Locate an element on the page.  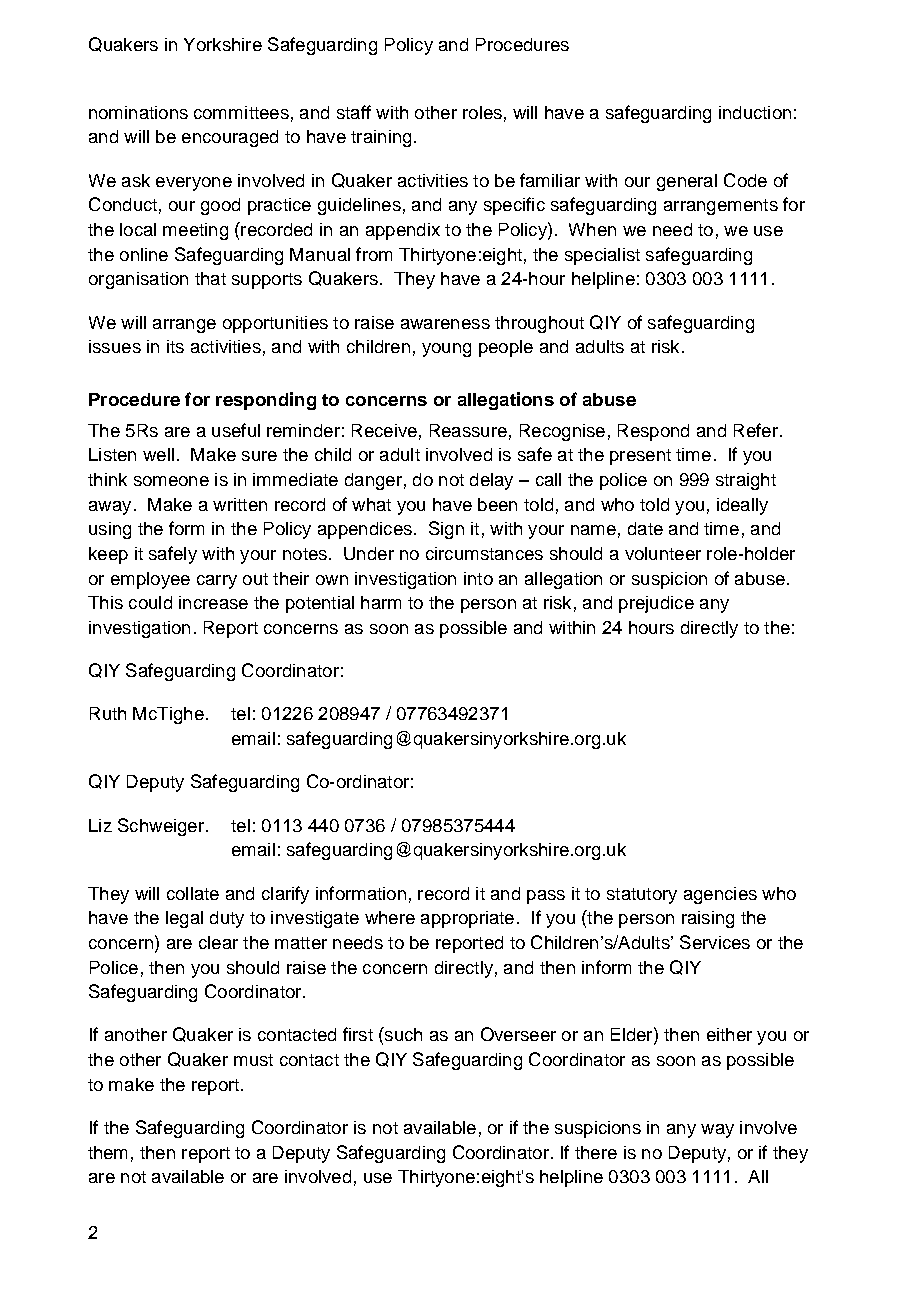
encouraged is located at coordinates (230, 138).
